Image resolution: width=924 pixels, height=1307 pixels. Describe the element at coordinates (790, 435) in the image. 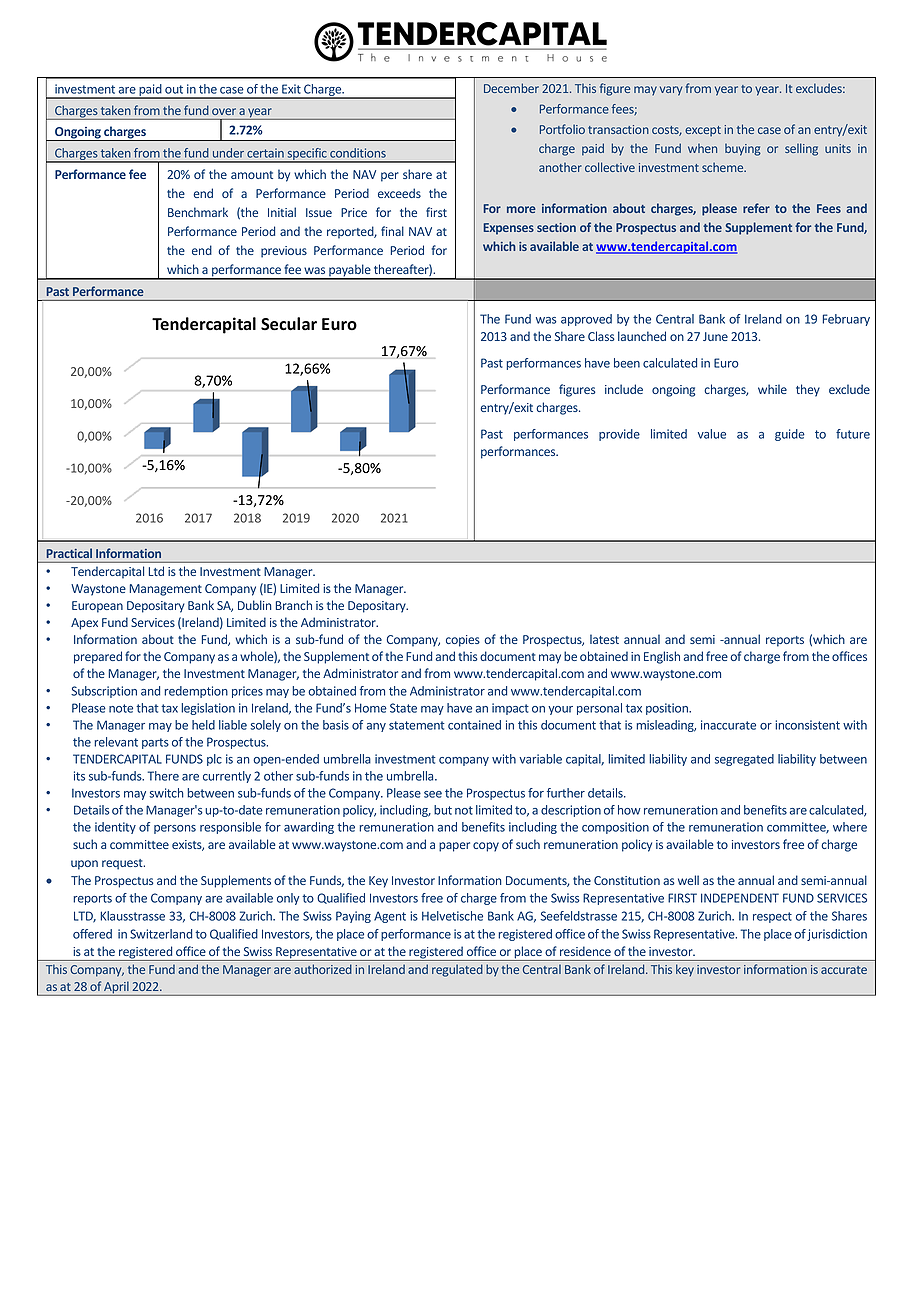

I see `guide` at that location.
